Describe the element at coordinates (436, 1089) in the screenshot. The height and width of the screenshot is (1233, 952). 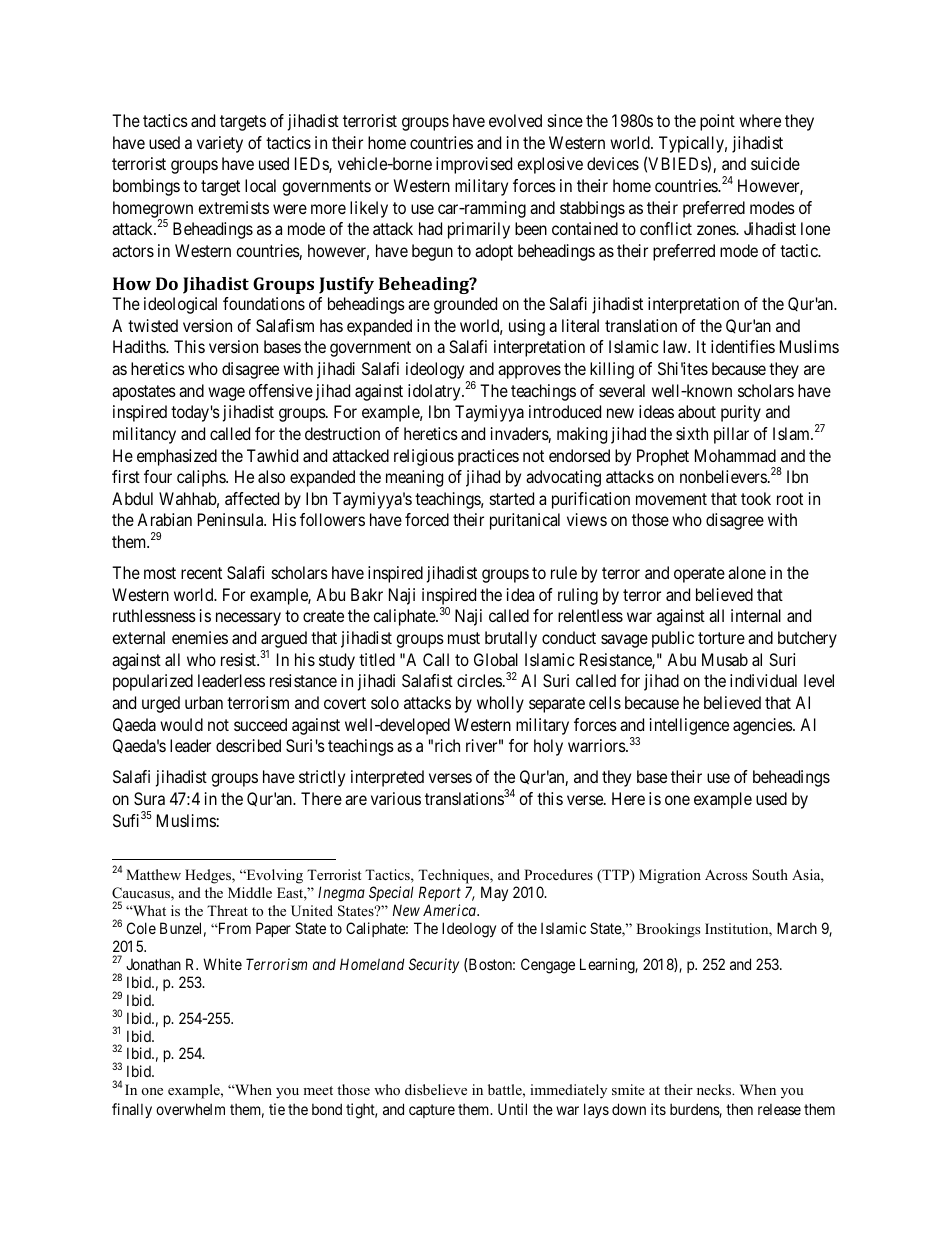
I see `disbelieve` at that location.
